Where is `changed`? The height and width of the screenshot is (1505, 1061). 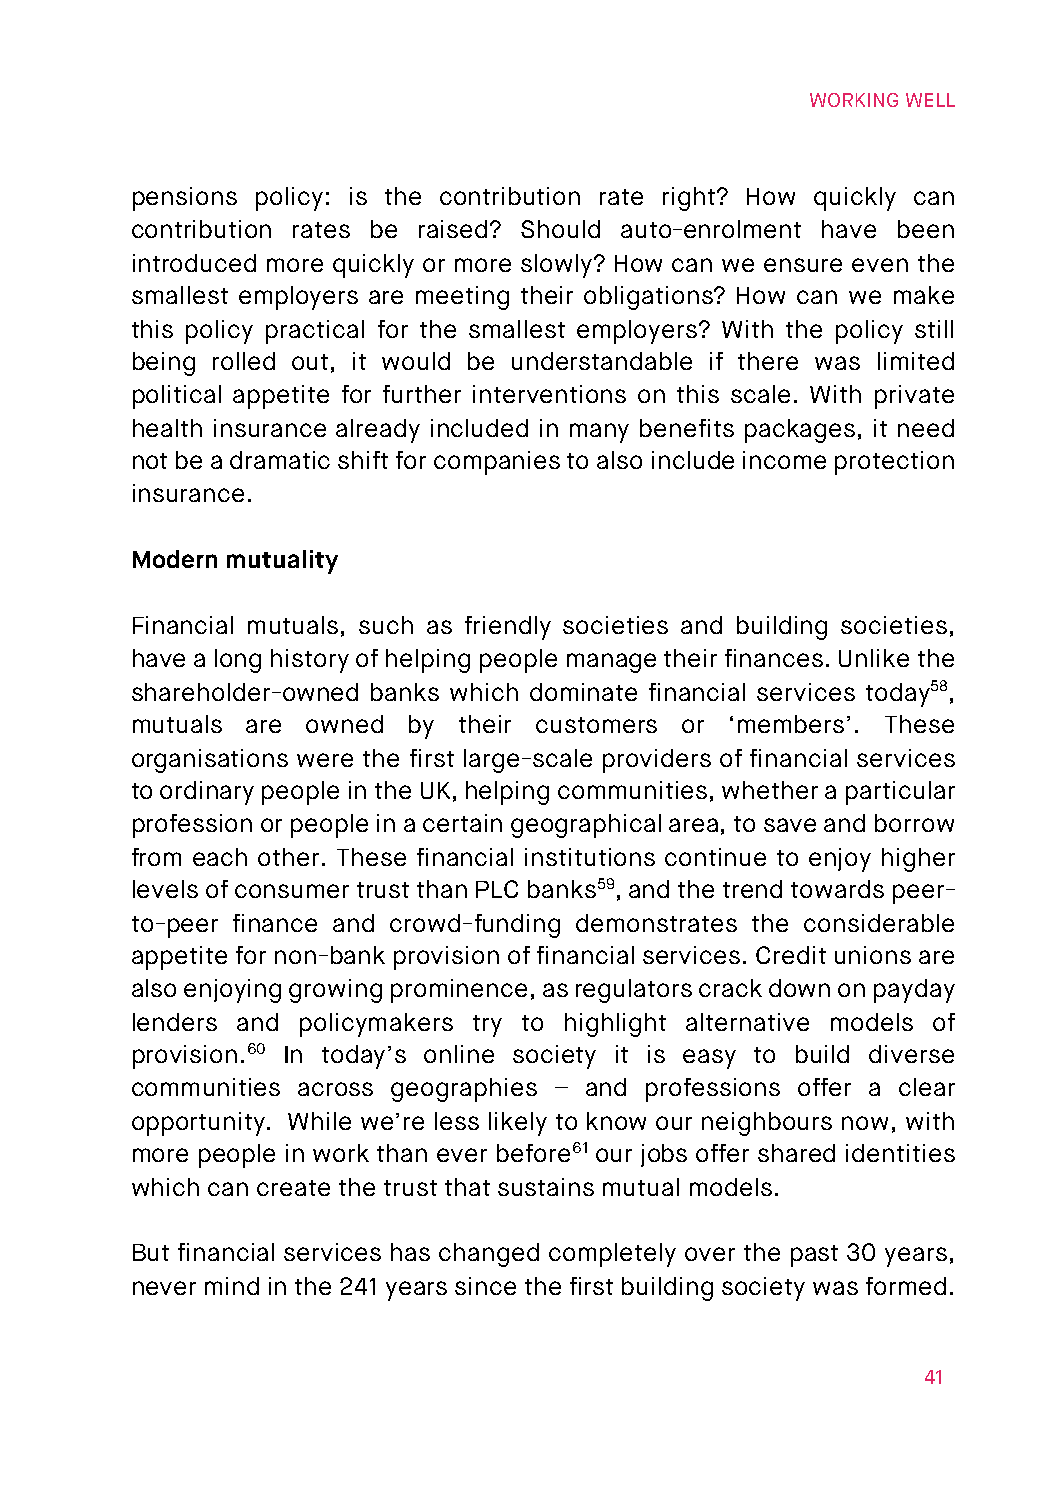 changed is located at coordinates (489, 1255).
